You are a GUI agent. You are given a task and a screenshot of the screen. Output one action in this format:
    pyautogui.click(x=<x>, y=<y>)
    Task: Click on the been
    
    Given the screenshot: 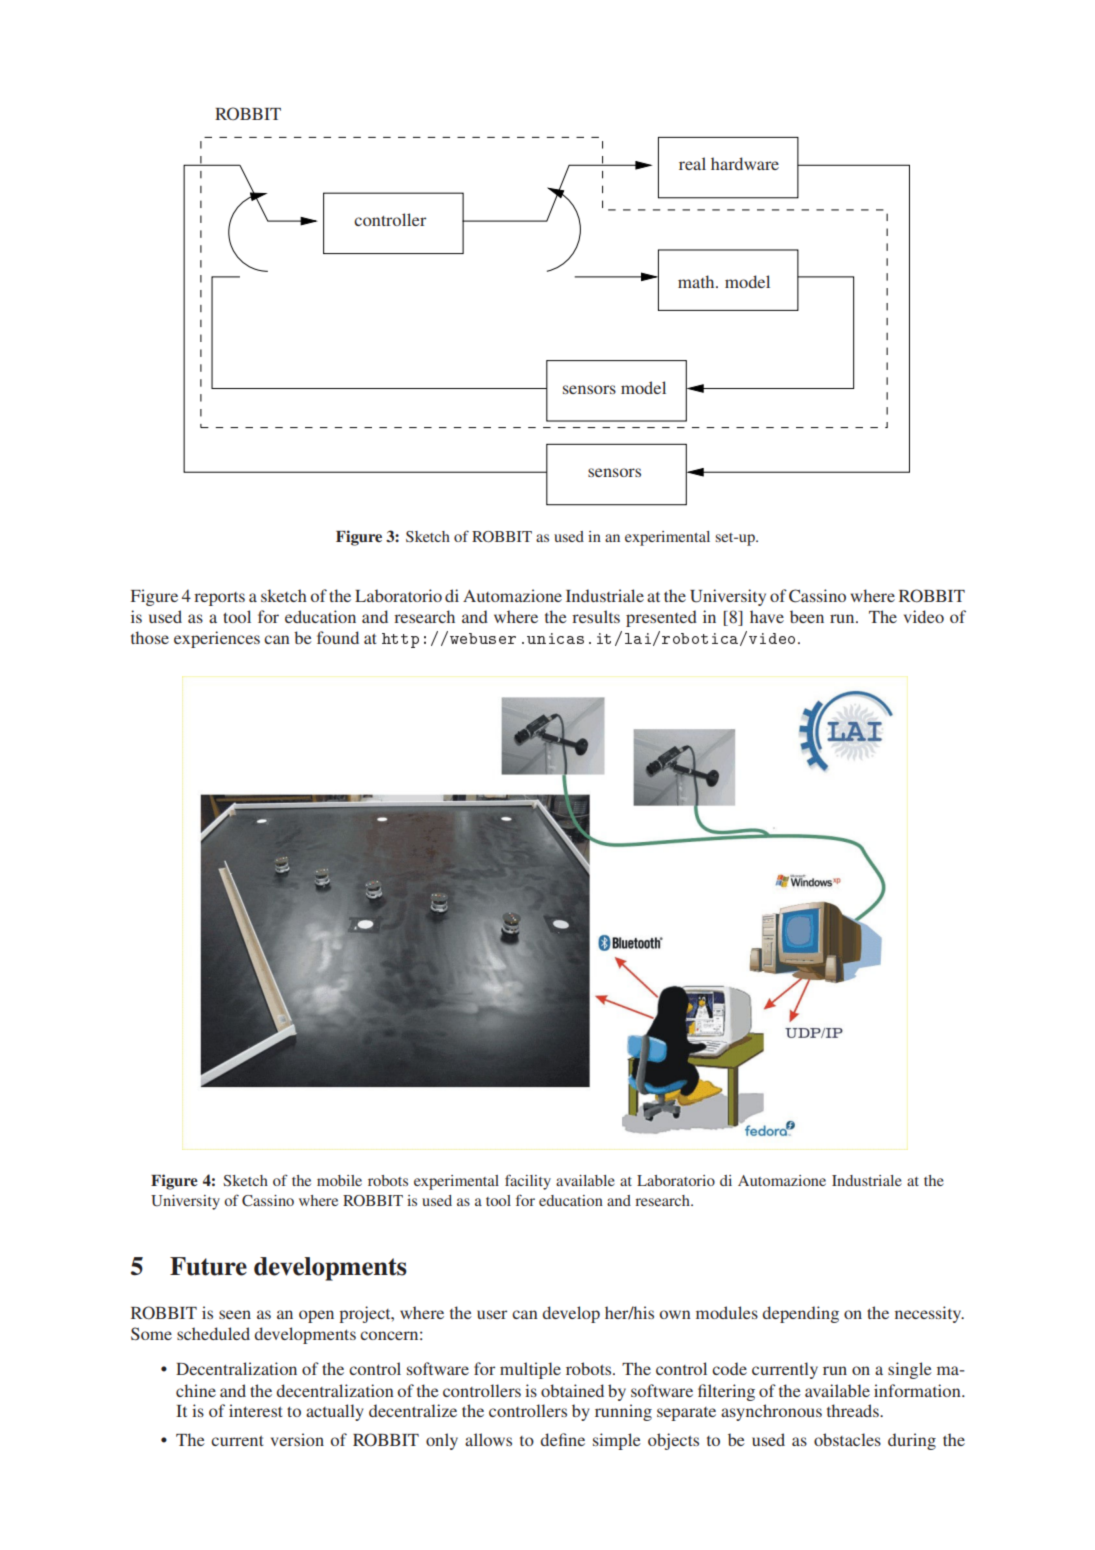 What is the action you would take?
    pyautogui.click(x=807, y=616)
